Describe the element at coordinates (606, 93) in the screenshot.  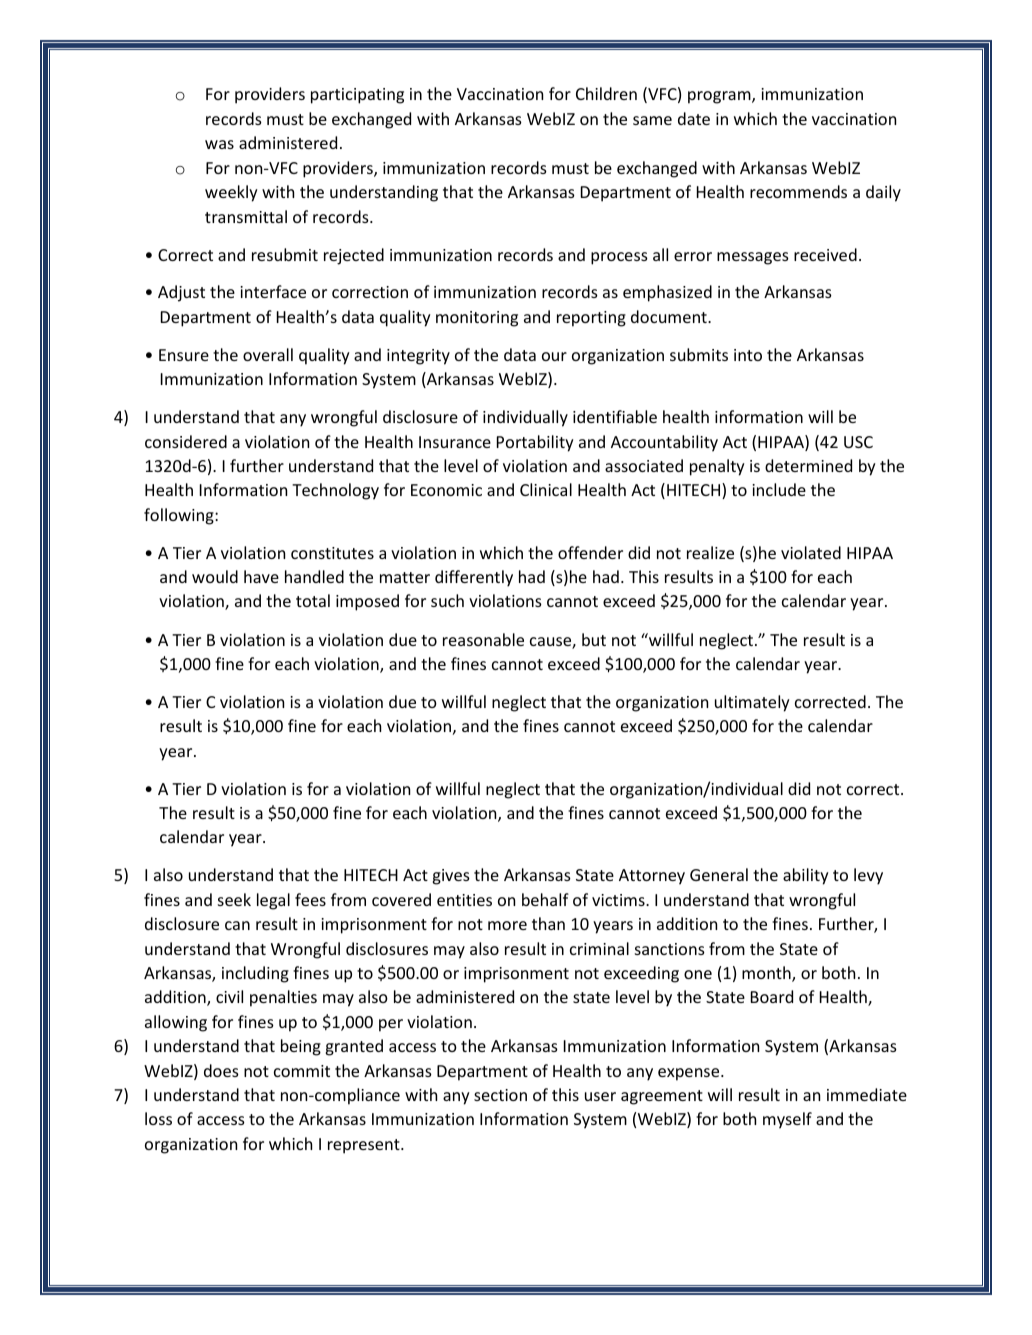
I see `Children` at that location.
